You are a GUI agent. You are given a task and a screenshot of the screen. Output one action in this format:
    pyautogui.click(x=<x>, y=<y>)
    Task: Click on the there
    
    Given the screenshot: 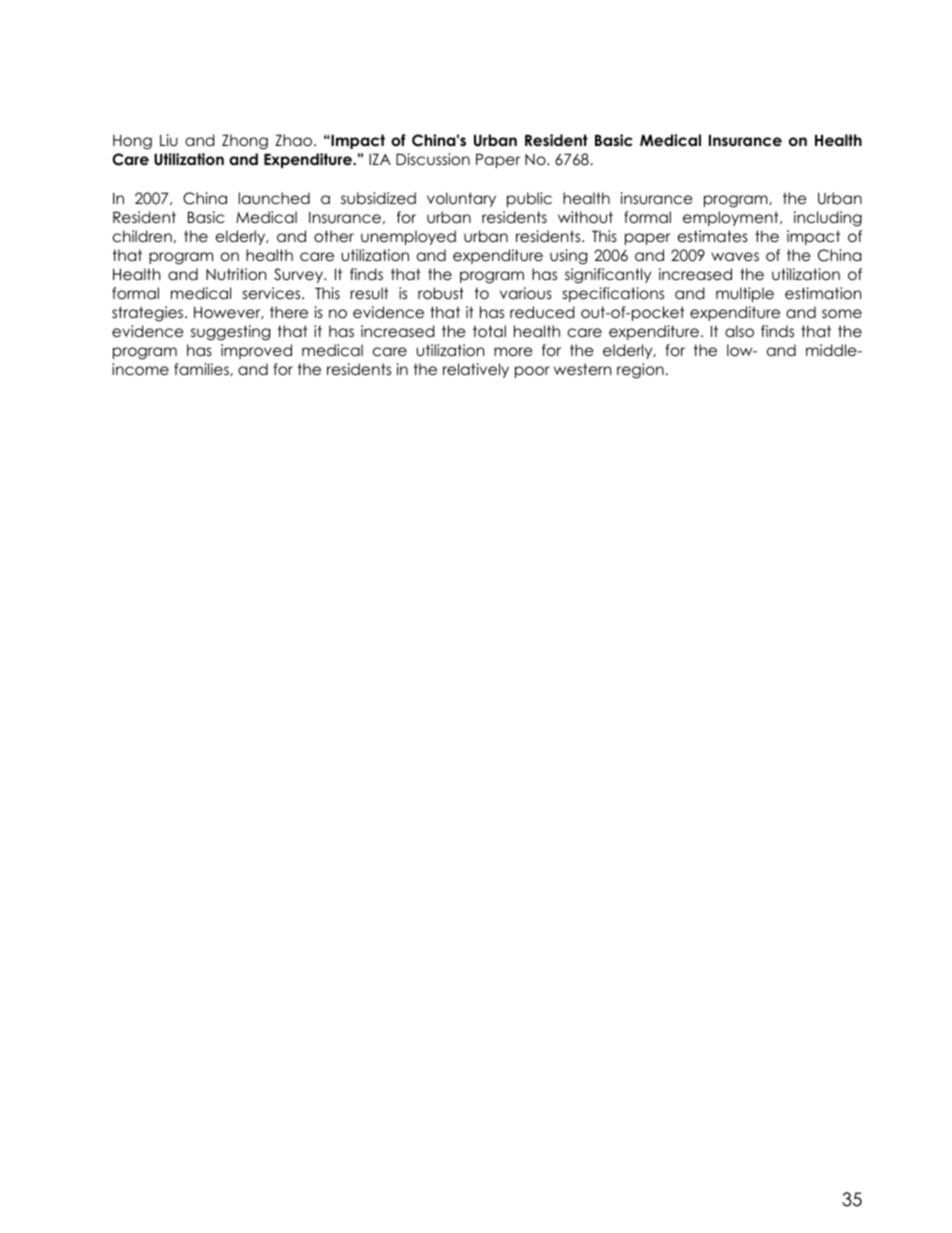 What is the action you would take?
    pyautogui.click(x=289, y=312)
